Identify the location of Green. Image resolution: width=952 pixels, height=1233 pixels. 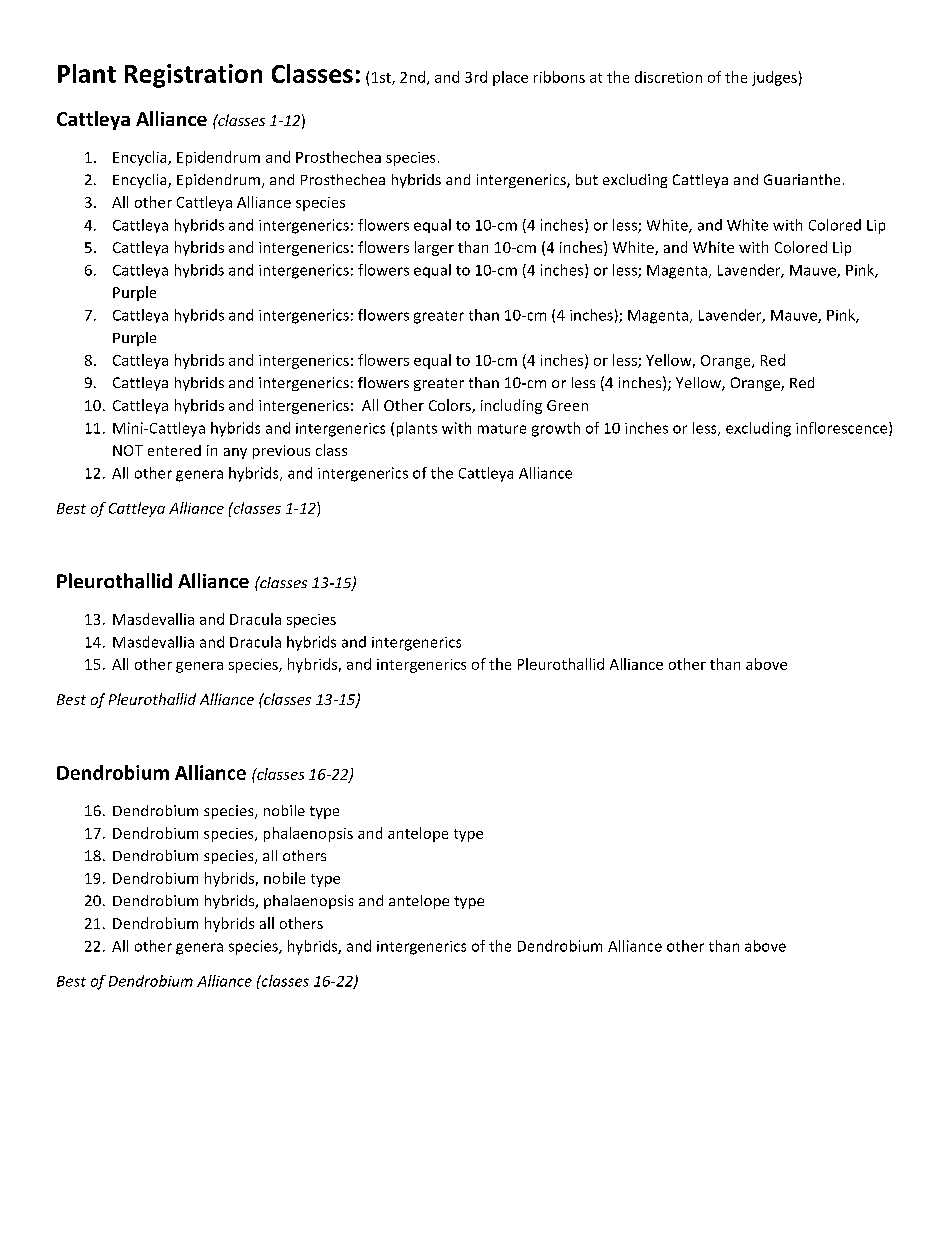
(567, 405).
